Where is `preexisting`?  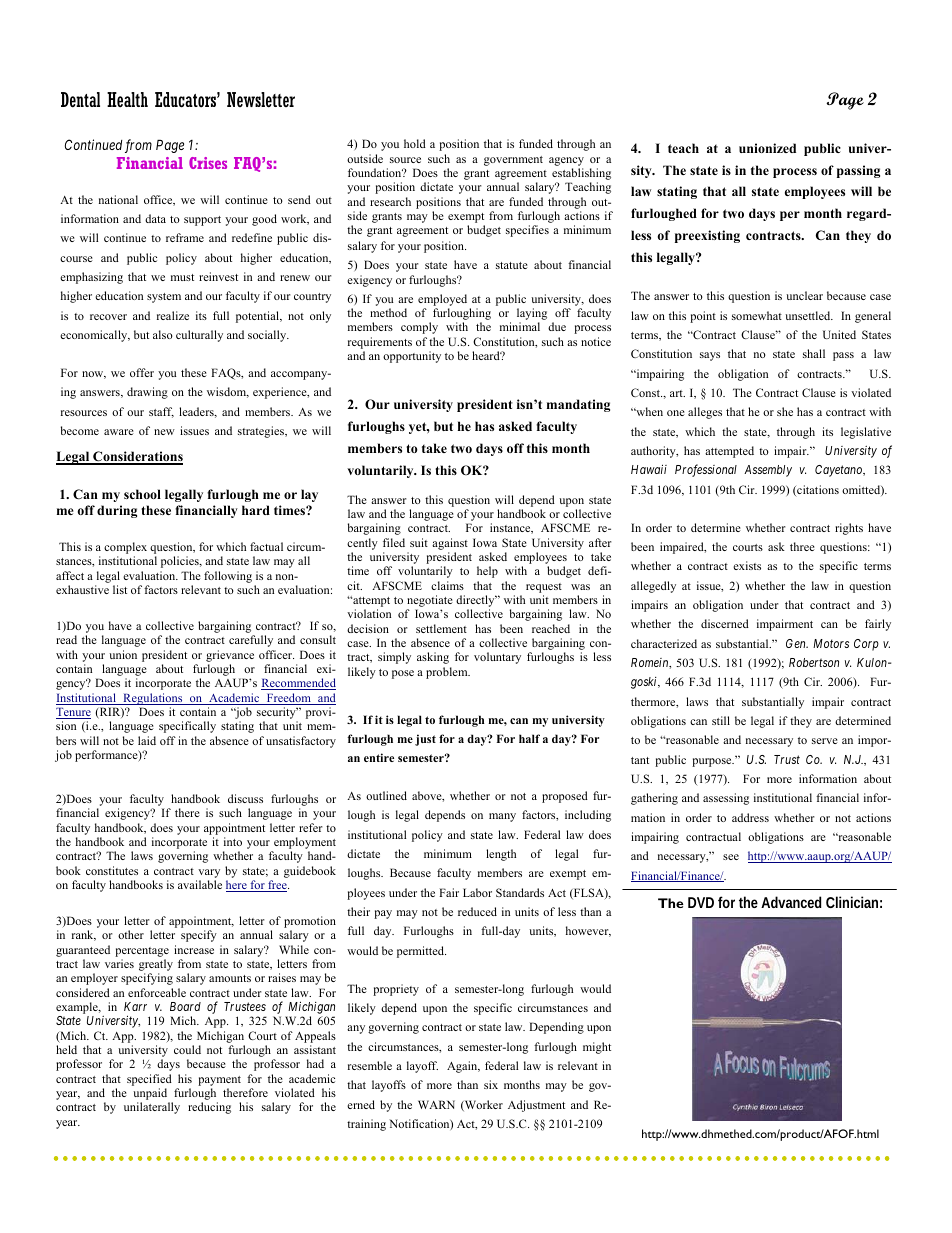 preexisting is located at coordinates (707, 236).
